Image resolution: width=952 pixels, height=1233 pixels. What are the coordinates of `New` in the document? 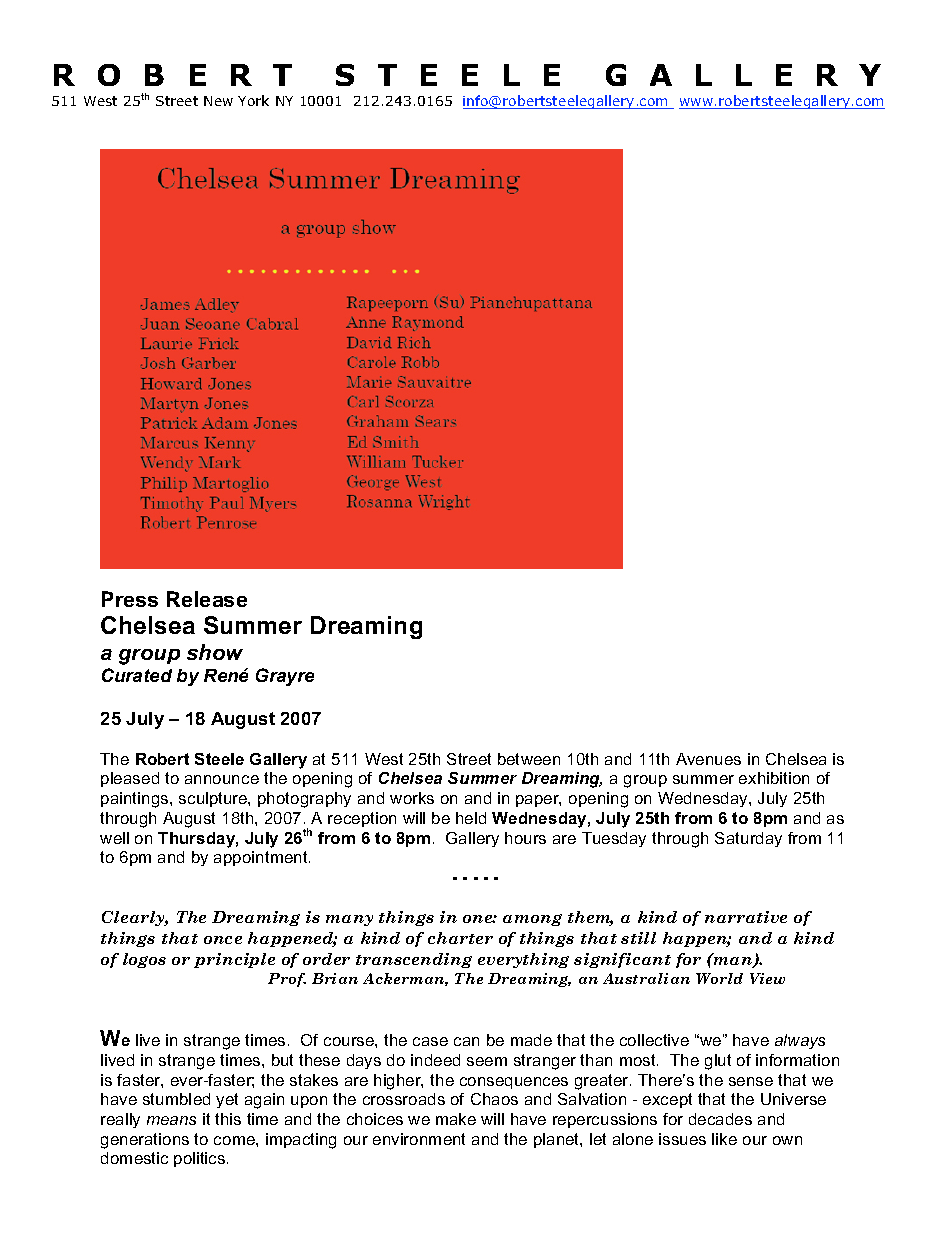 It's located at (218, 101).
